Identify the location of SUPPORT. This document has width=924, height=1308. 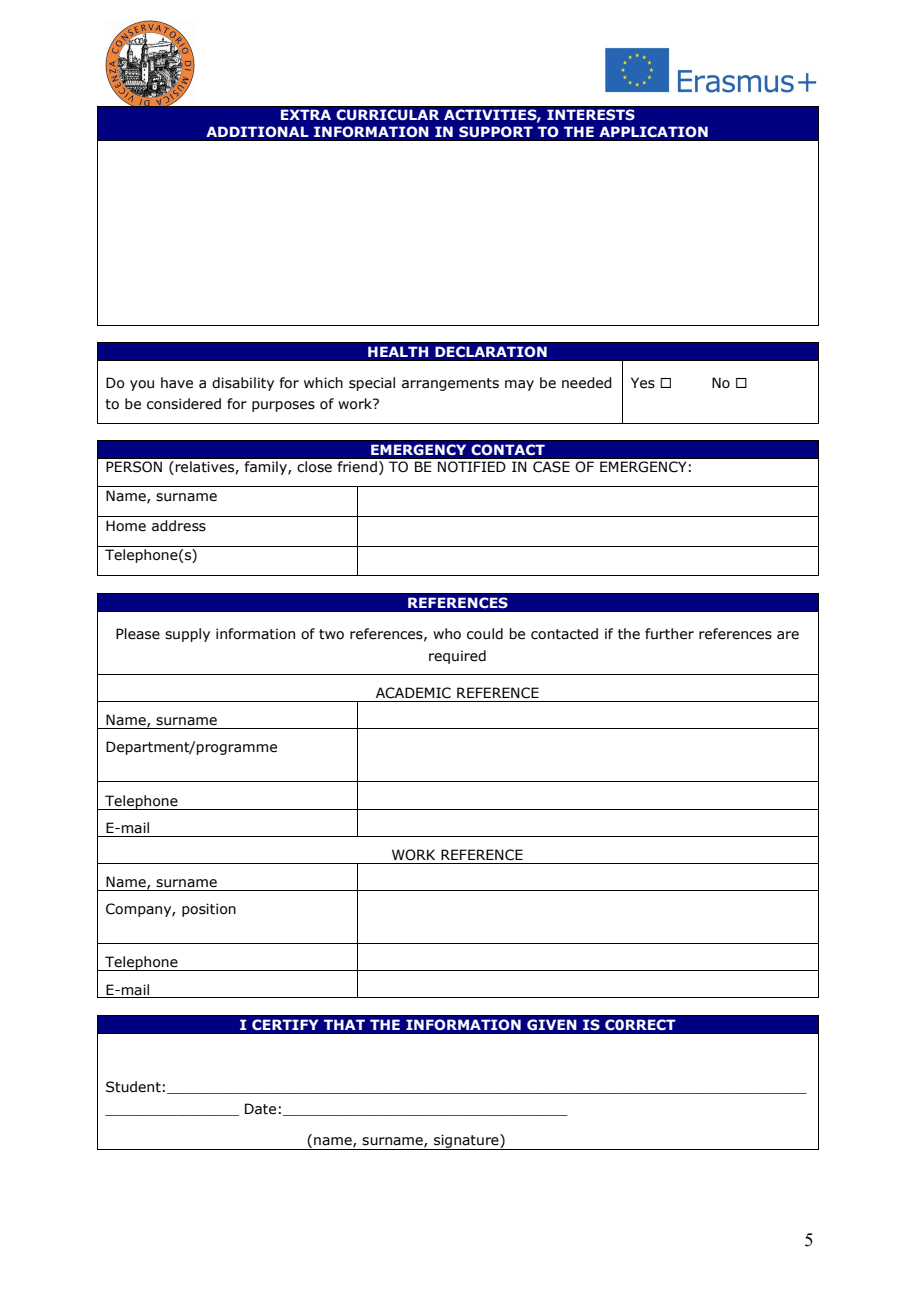
(496, 131).
